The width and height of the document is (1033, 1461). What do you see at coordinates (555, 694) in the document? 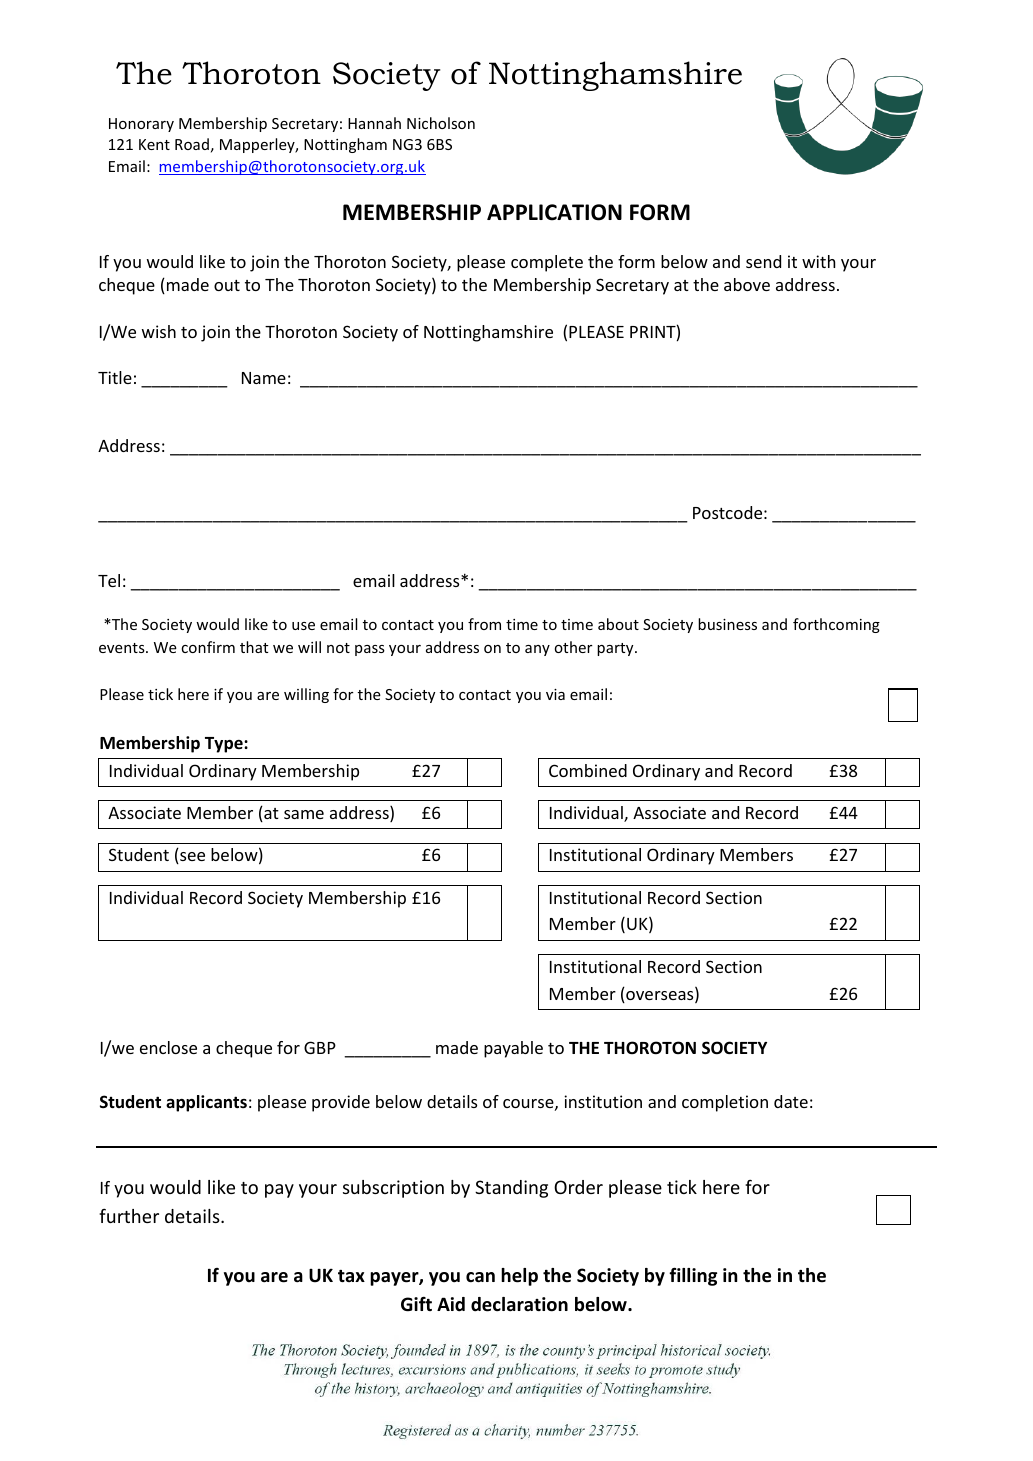
I see `via` at bounding box center [555, 694].
